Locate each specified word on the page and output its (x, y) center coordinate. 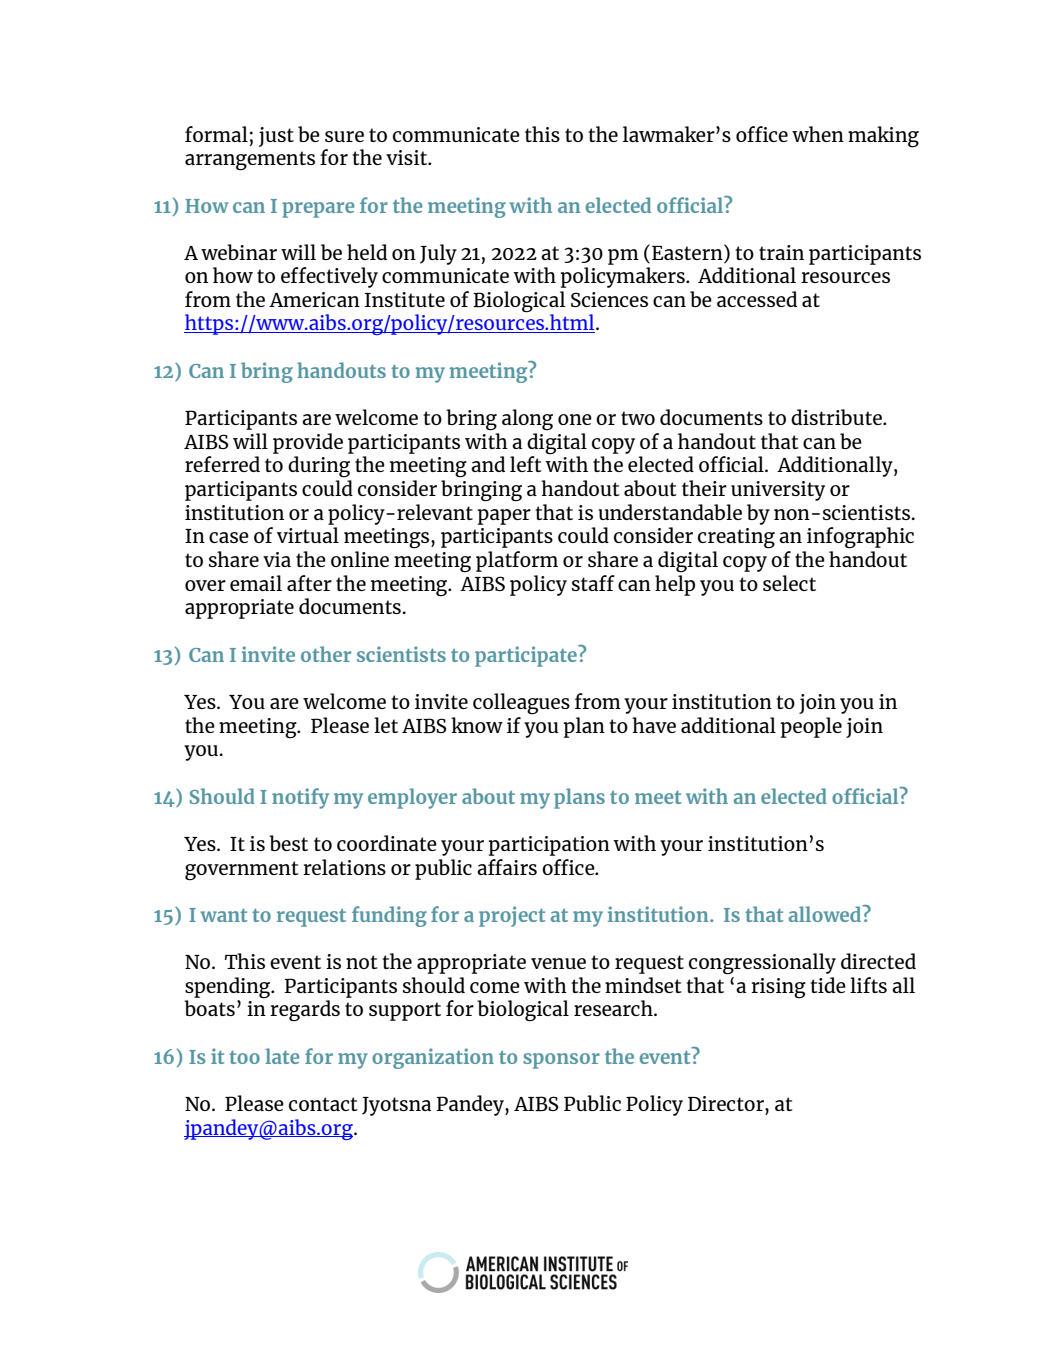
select (789, 583)
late (282, 1056)
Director (727, 1103)
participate (527, 656)
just (276, 137)
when (818, 134)
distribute (837, 417)
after (309, 583)
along (527, 420)
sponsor (561, 1061)
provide (308, 443)
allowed (826, 913)
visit (408, 157)
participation (549, 846)
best (288, 843)
